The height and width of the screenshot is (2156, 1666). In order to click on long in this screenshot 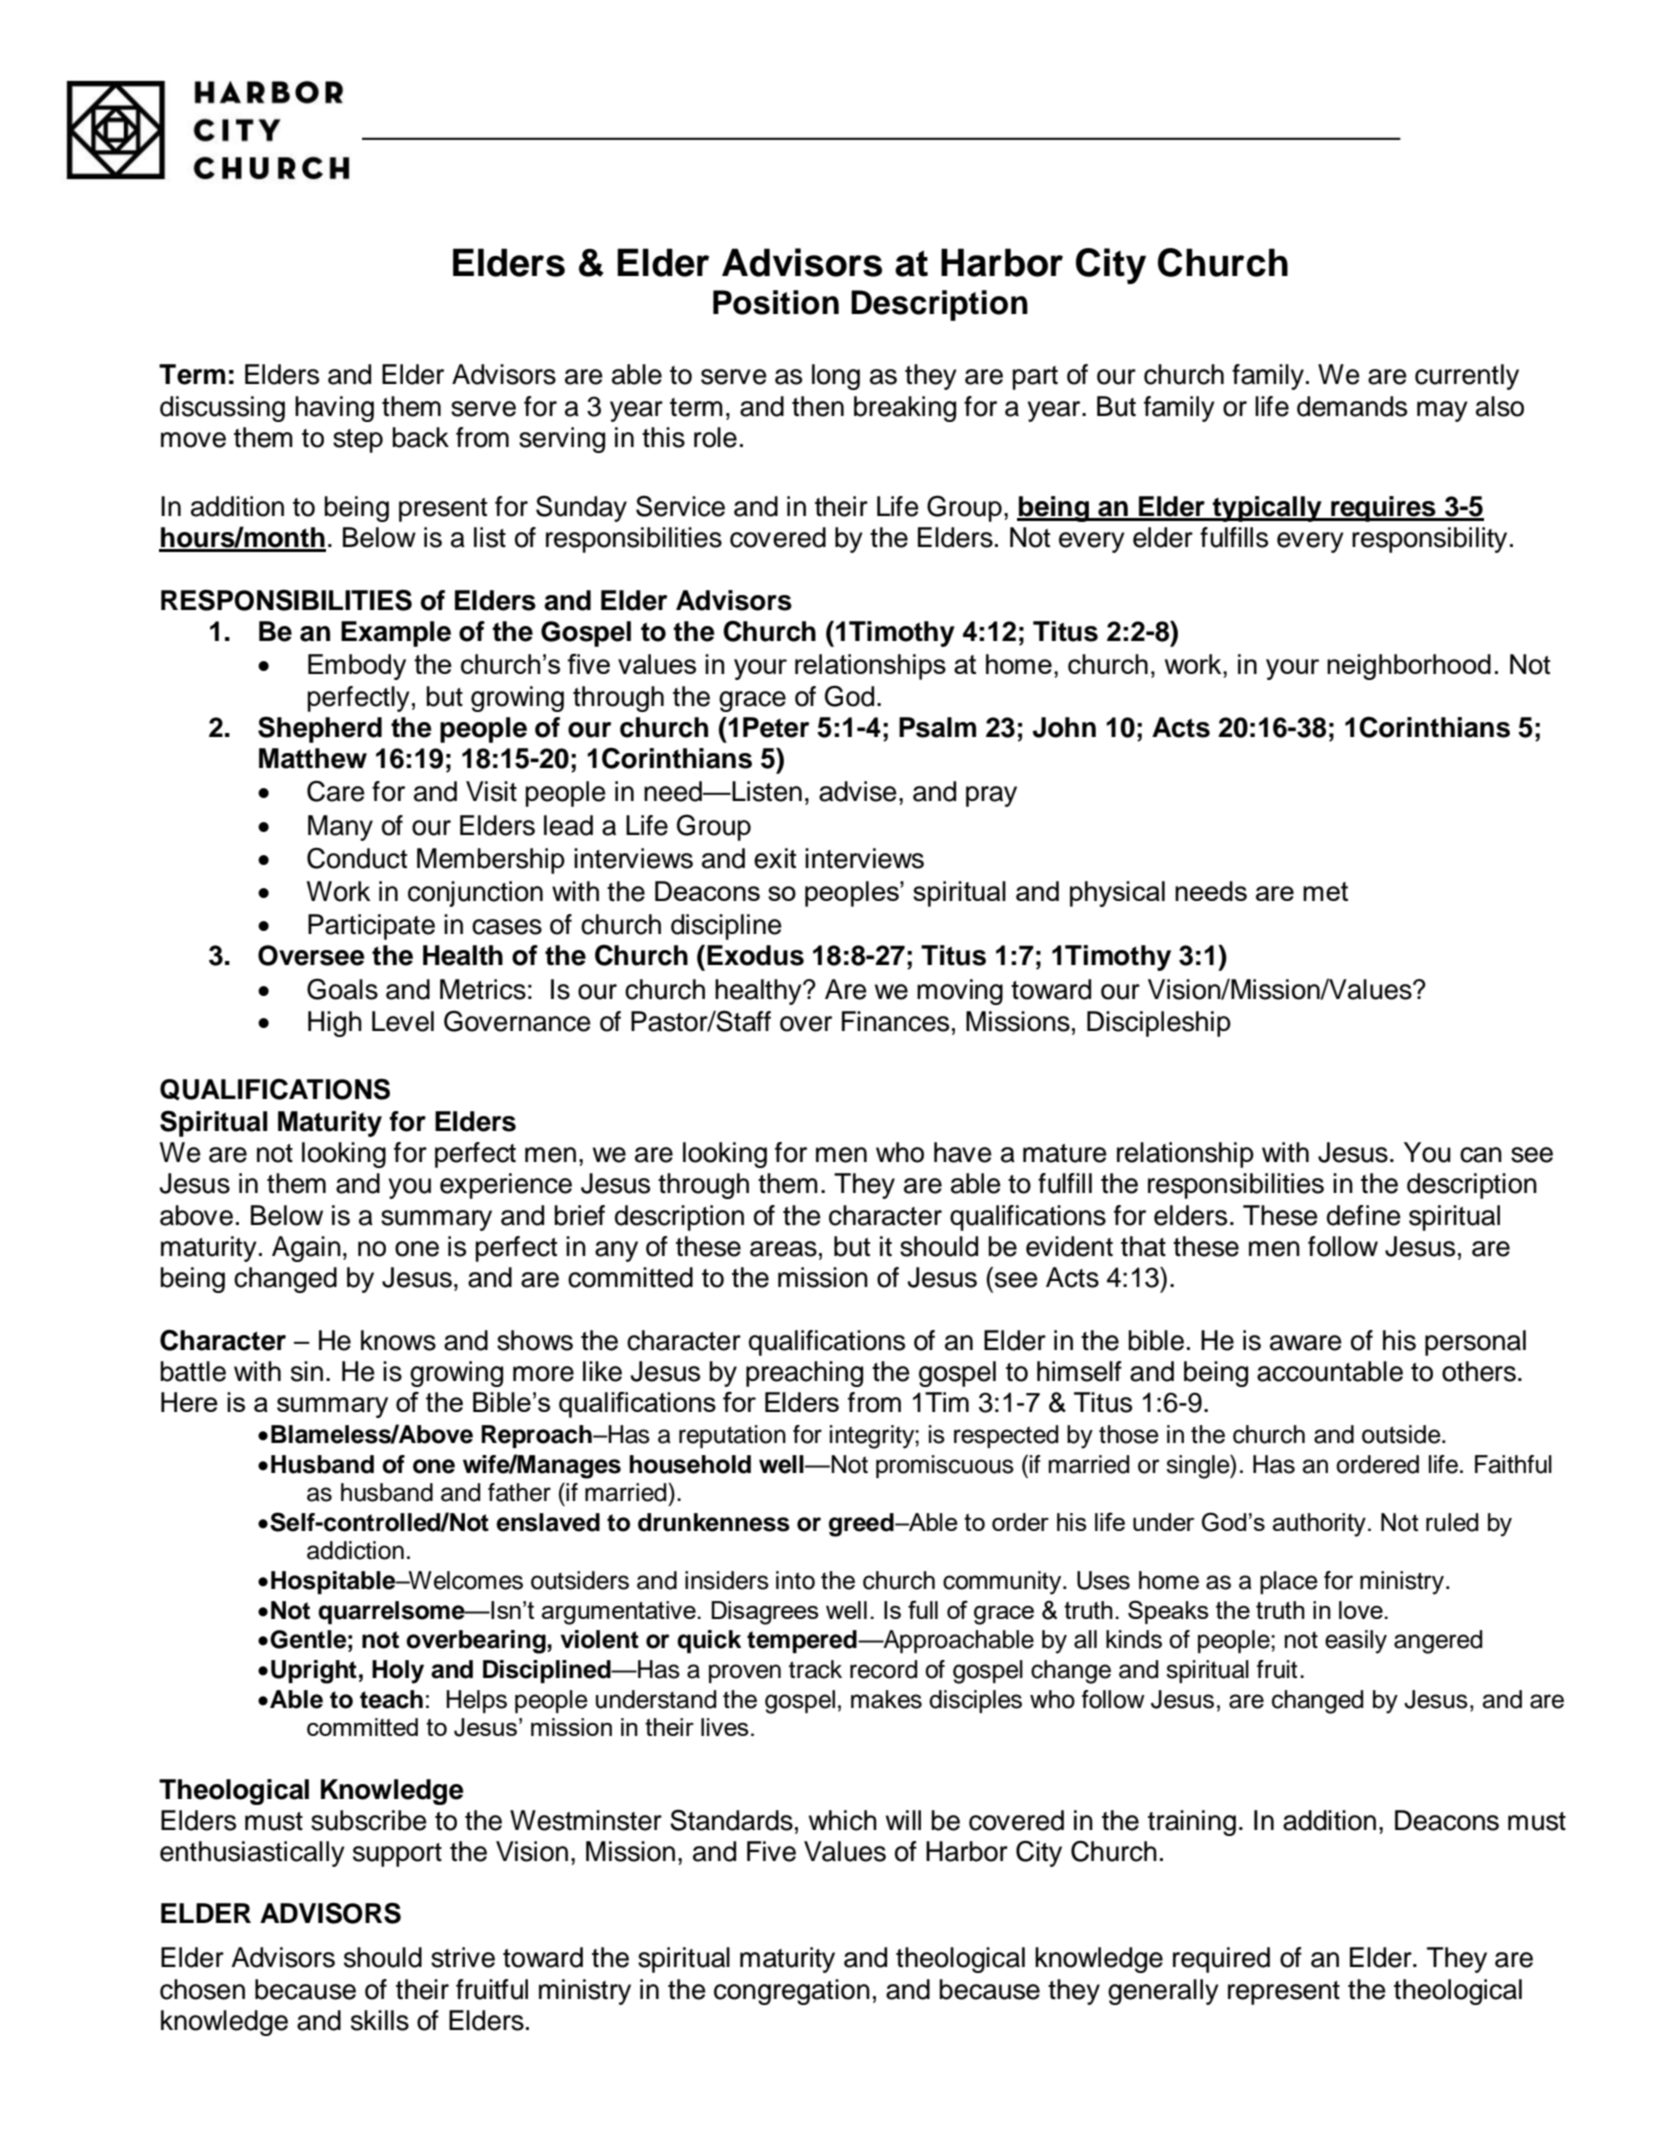, I will do `click(836, 377)`.
